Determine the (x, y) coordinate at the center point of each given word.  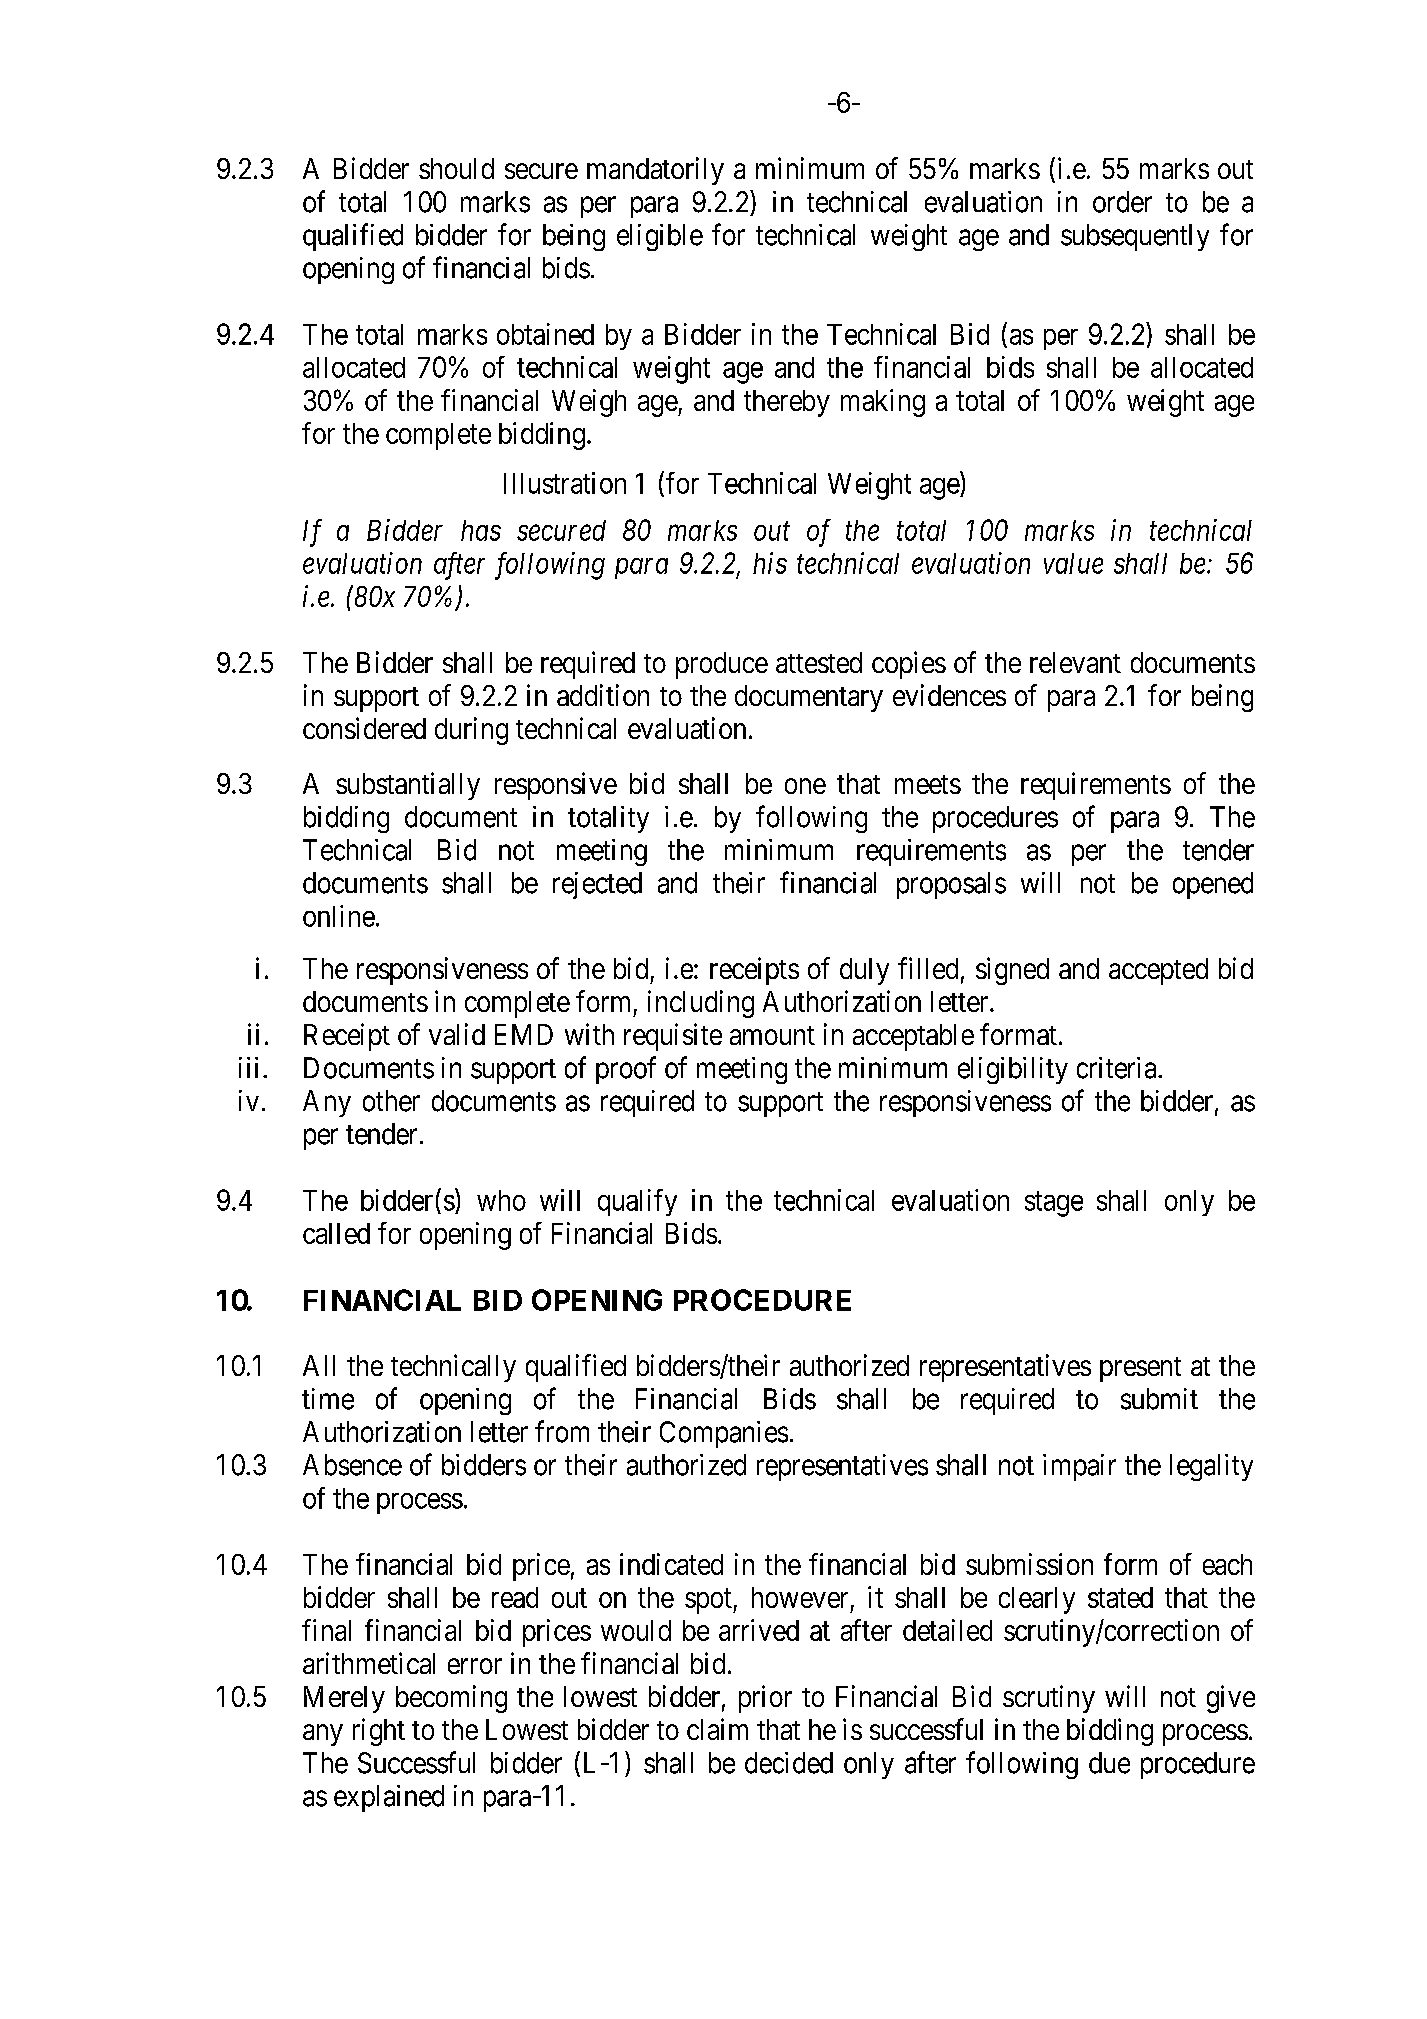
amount (772, 1035)
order (1122, 202)
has (481, 530)
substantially (408, 786)
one (805, 786)
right (379, 1732)
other (391, 1101)
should (456, 168)
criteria (1118, 1068)
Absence (352, 1465)
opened (1213, 885)
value (1073, 563)
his (770, 563)
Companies (724, 1434)
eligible (660, 237)
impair (1079, 1467)
